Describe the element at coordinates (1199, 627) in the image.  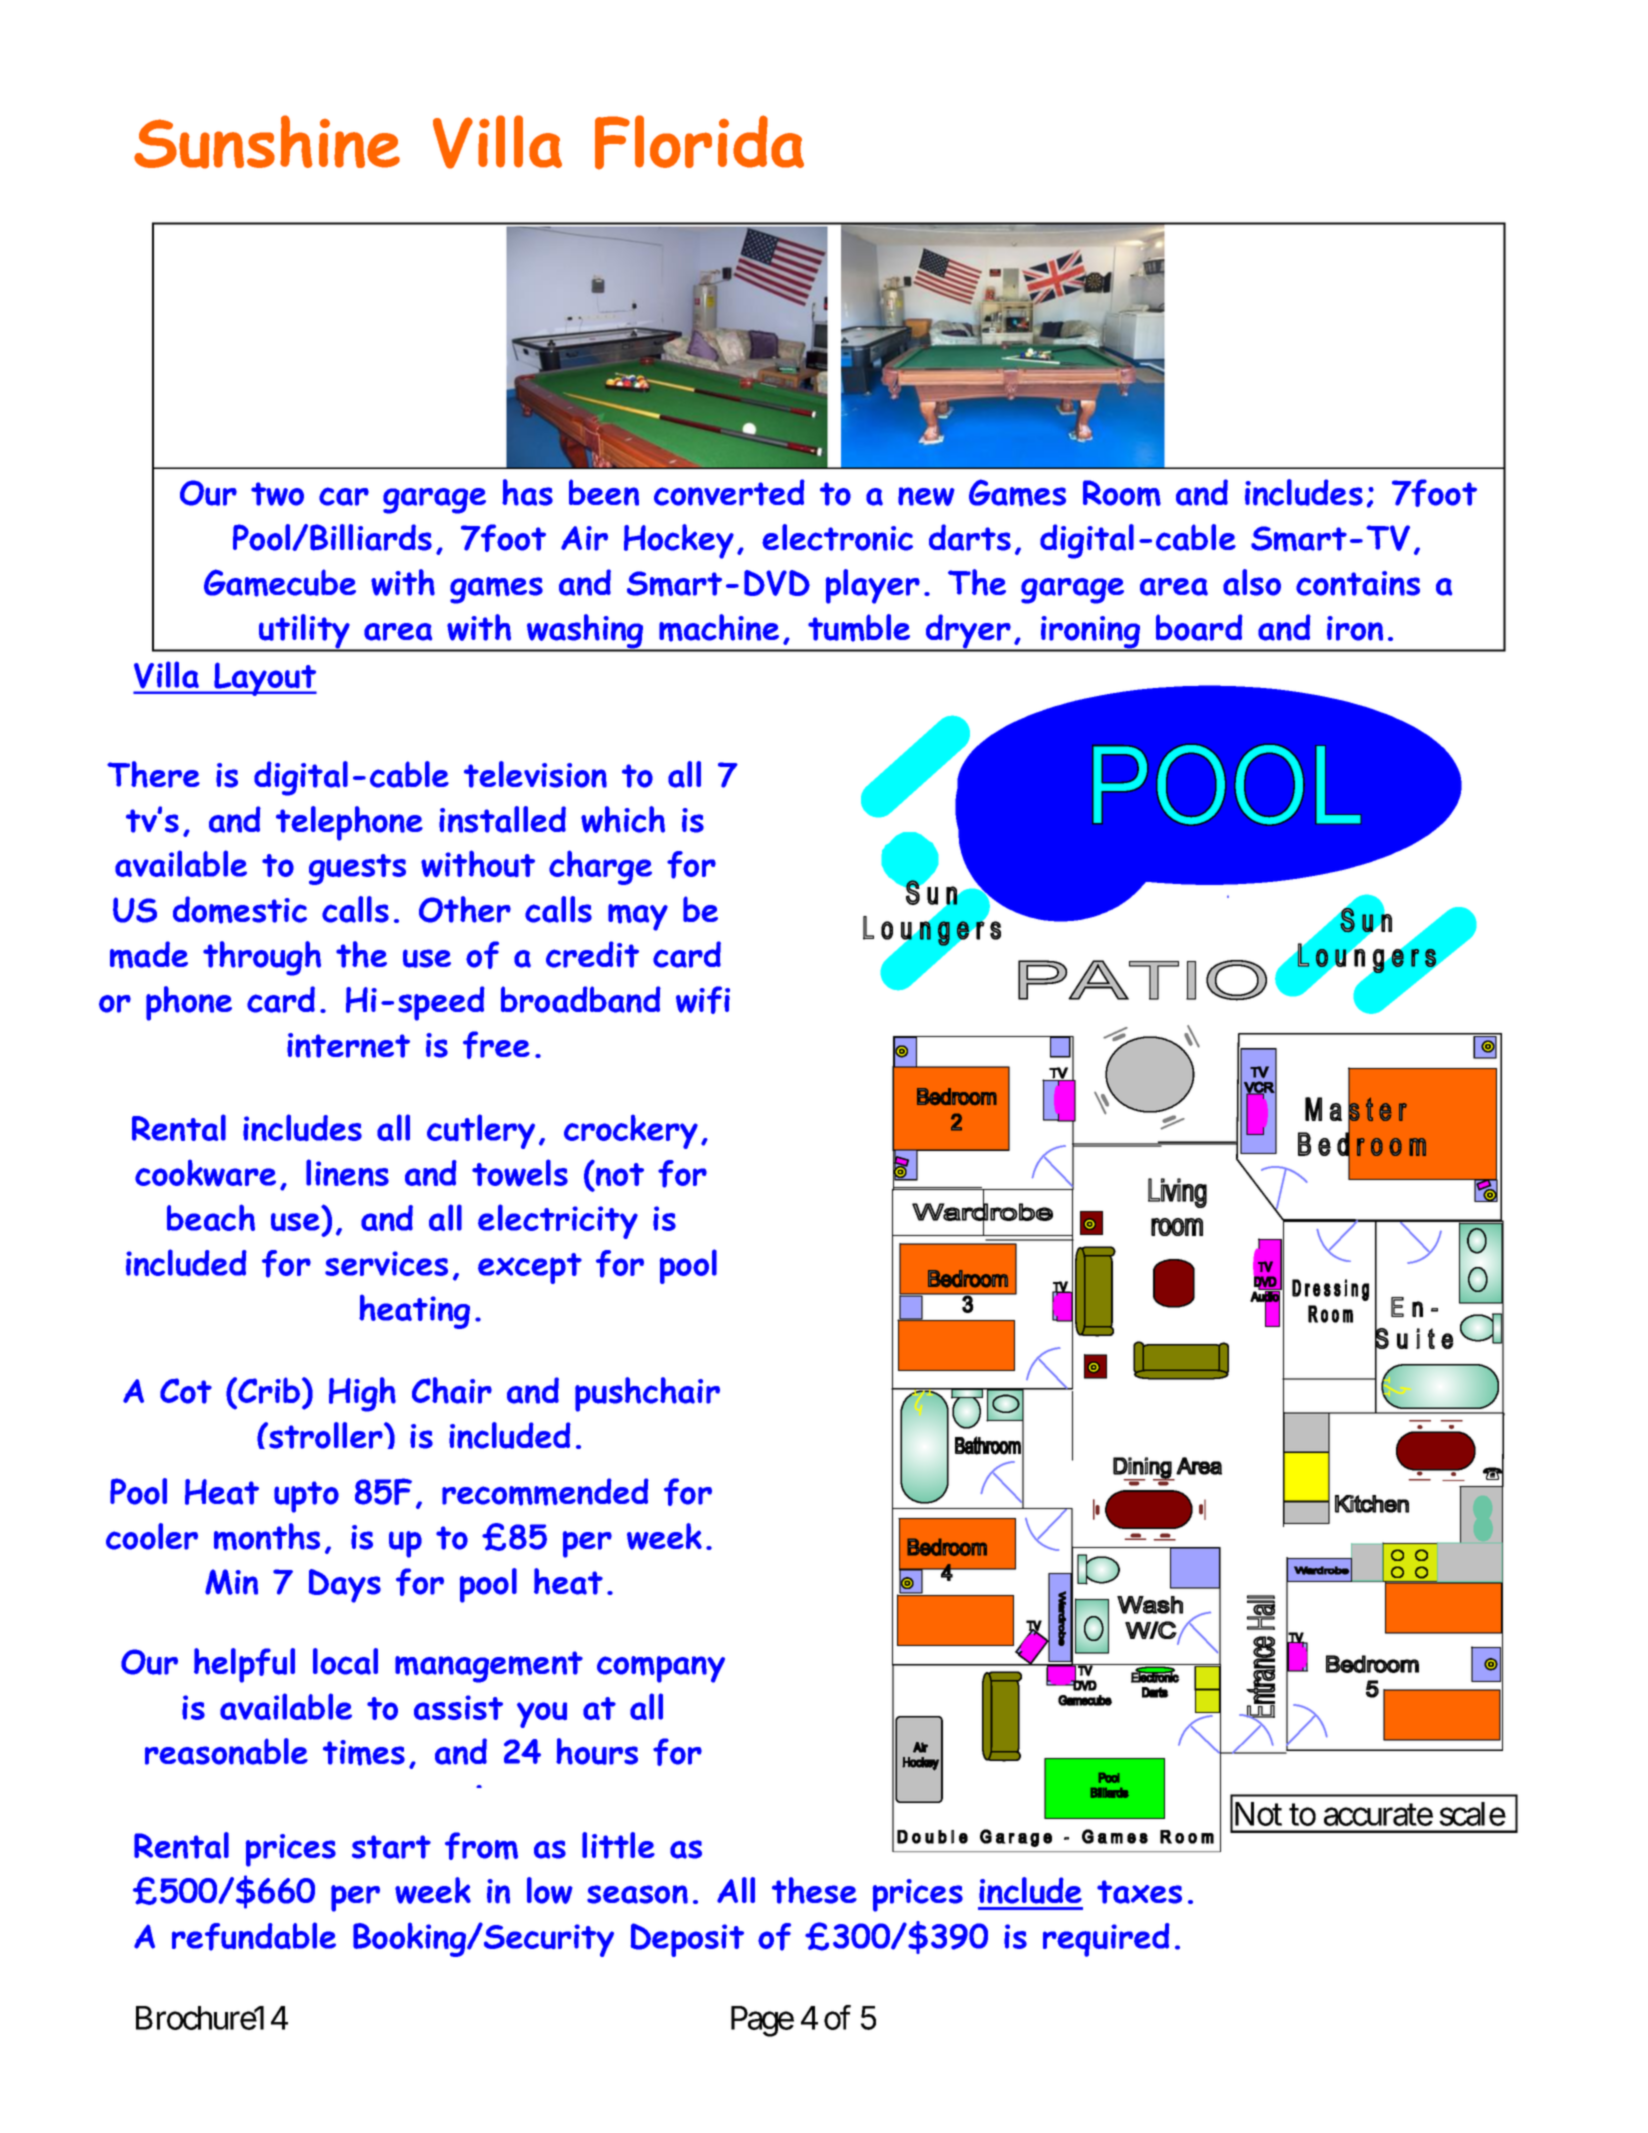
I see `board` at that location.
